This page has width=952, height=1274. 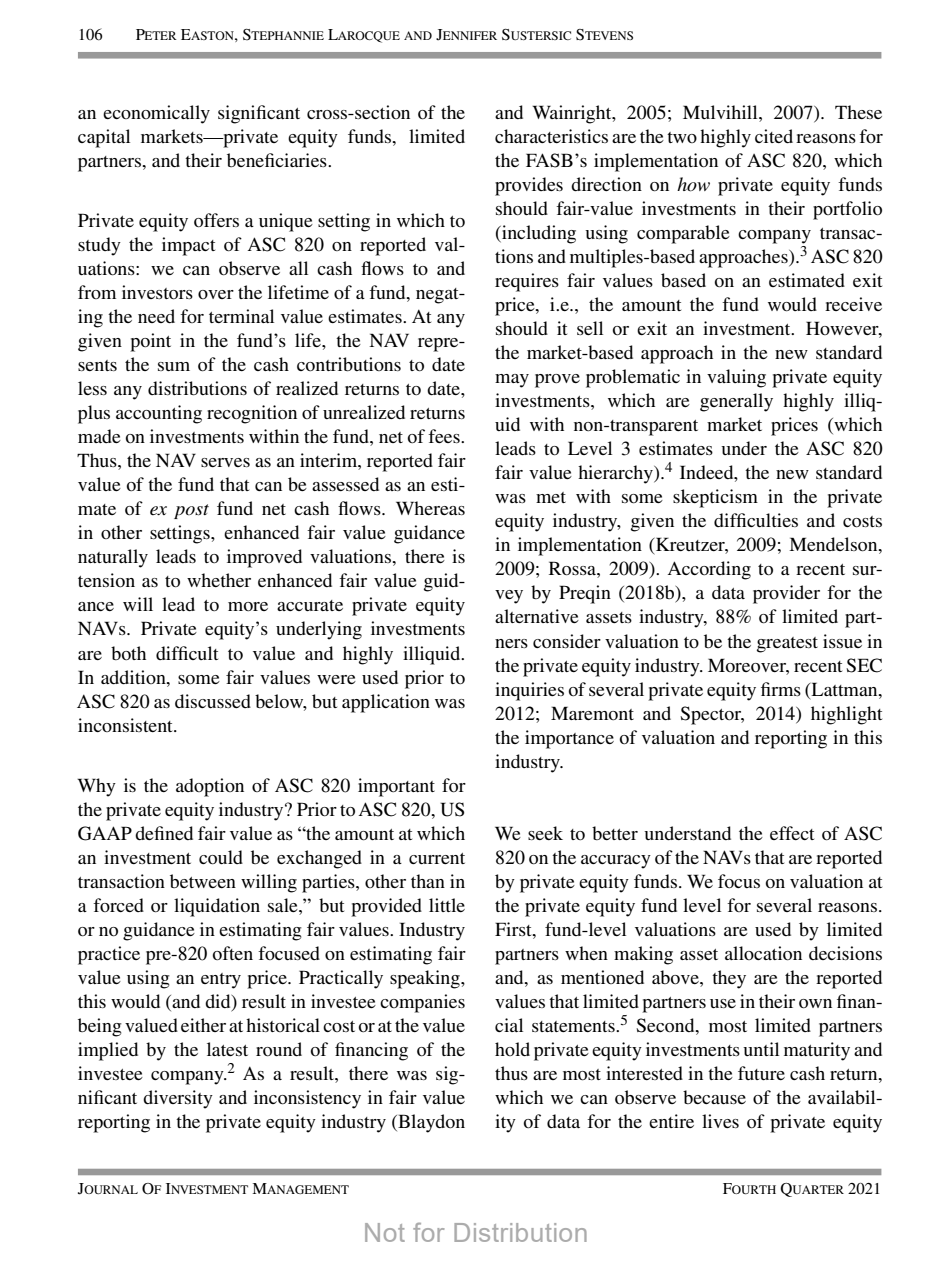 What do you see at coordinates (466, 35) in the page?
I see `Jennifer` at bounding box center [466, 35].
